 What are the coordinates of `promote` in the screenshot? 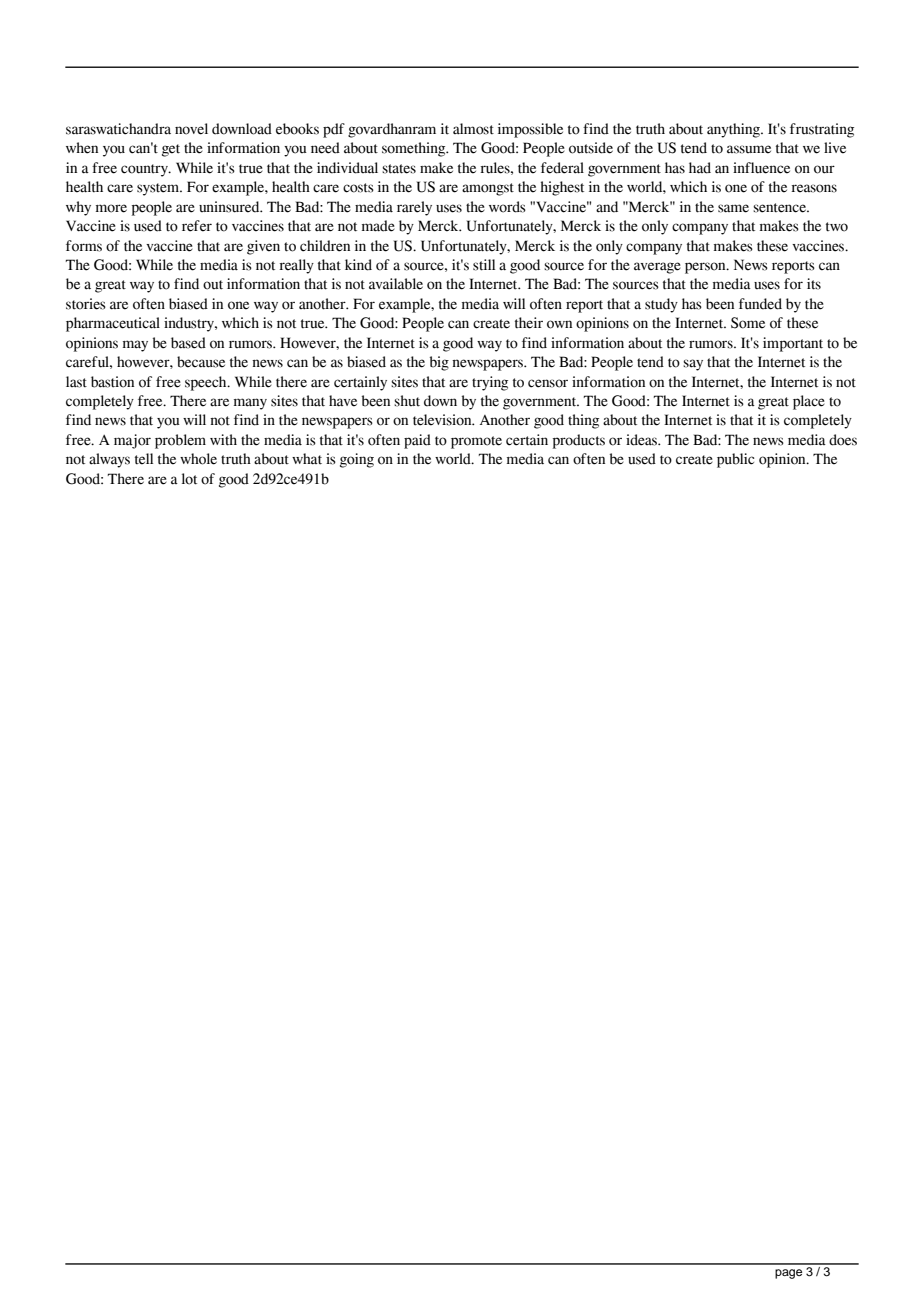 It's located at (476, 442).
